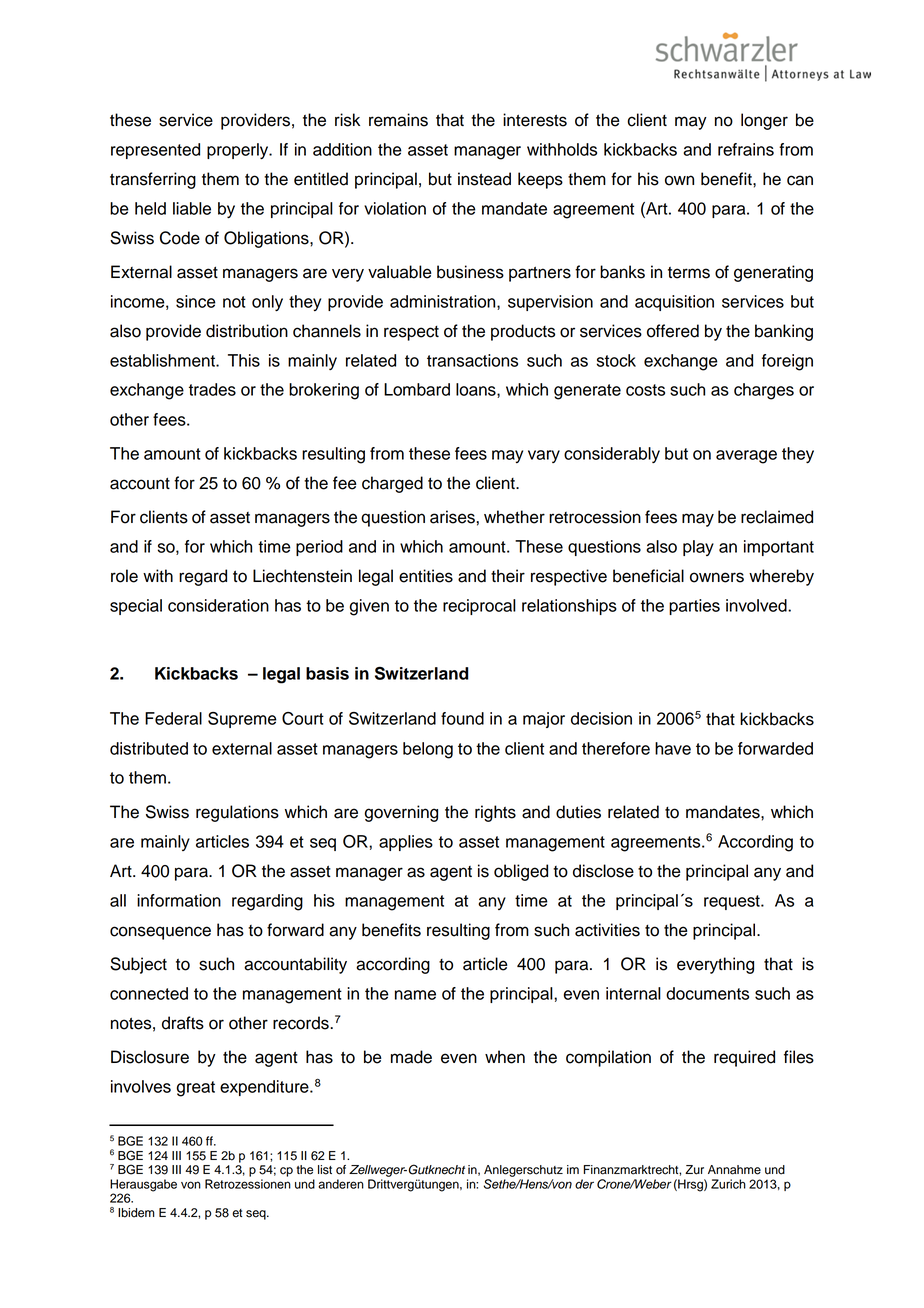 Image resolution: width=924 pixels, height=1308 pixels. Describe the element at coordinates (239, 151) in the screenshot. I see `properly` at that location.
